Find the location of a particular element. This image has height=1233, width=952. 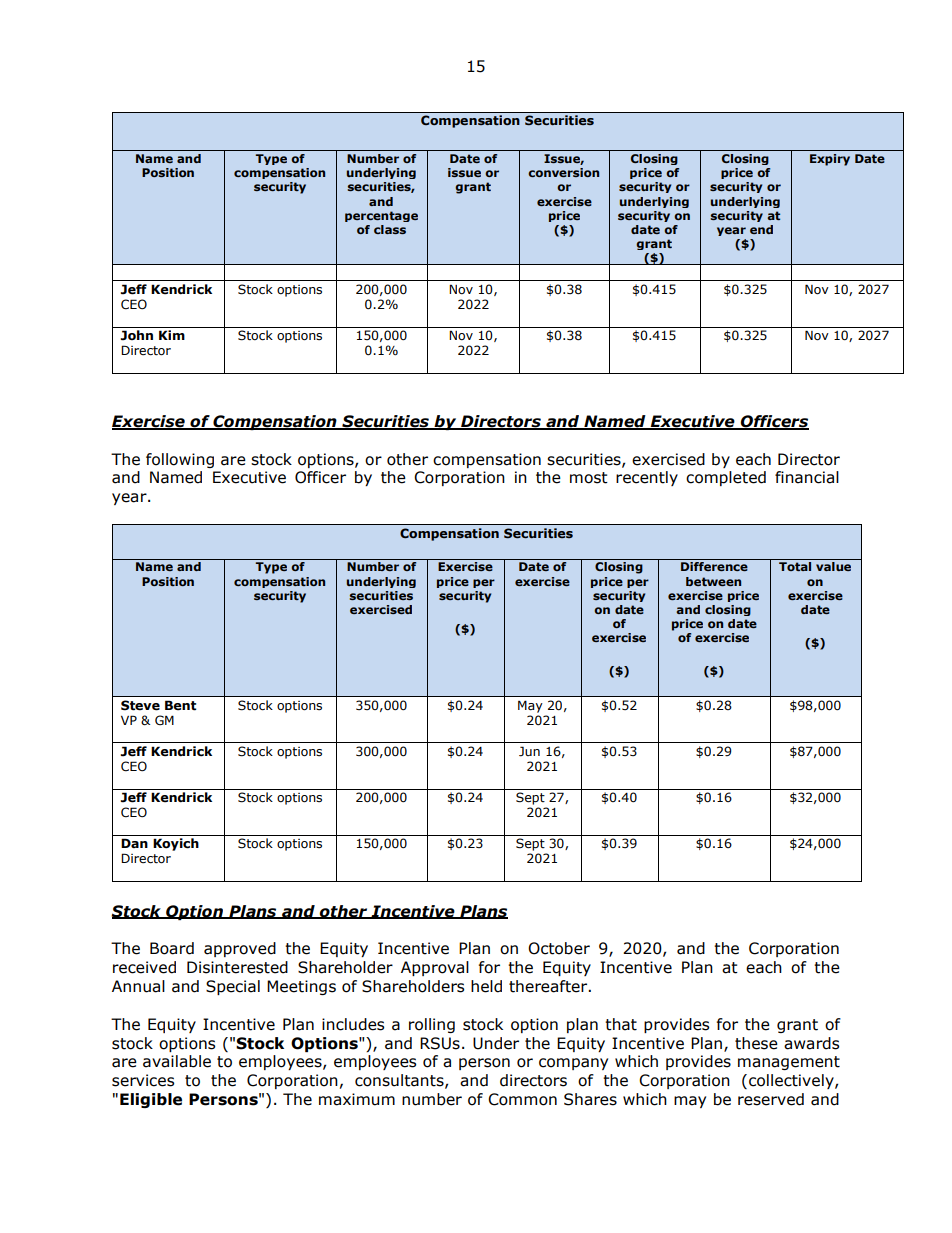

Jun is located at coordinates (529, 751).
